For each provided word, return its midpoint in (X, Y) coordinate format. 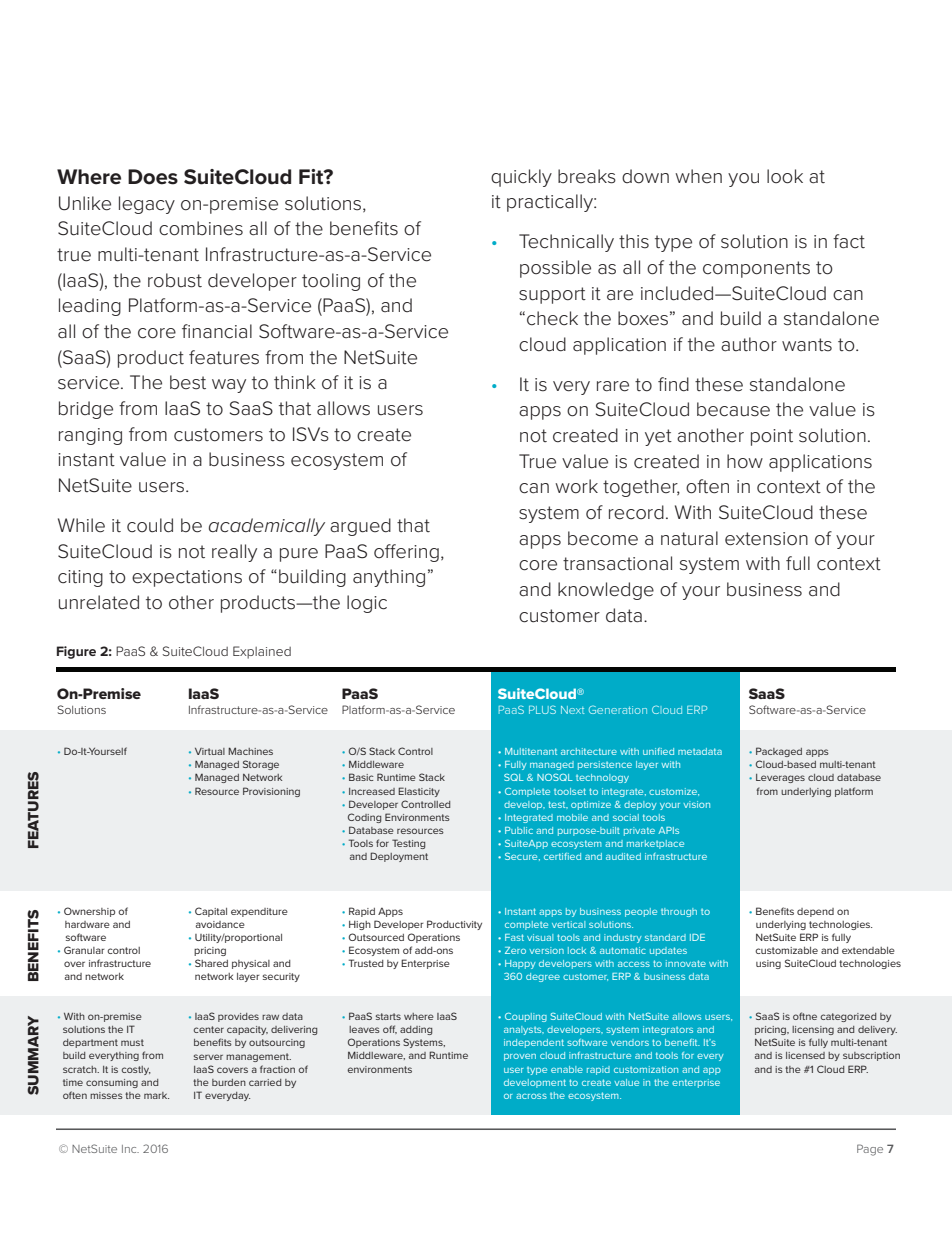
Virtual (210, 751)
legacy (147, 205)
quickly (521, 178)
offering (406, 553)
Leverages (780, 778)
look (785, 176)
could (150, 525)
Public (519, 830)
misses (106, 1095)
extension (766, 539)
